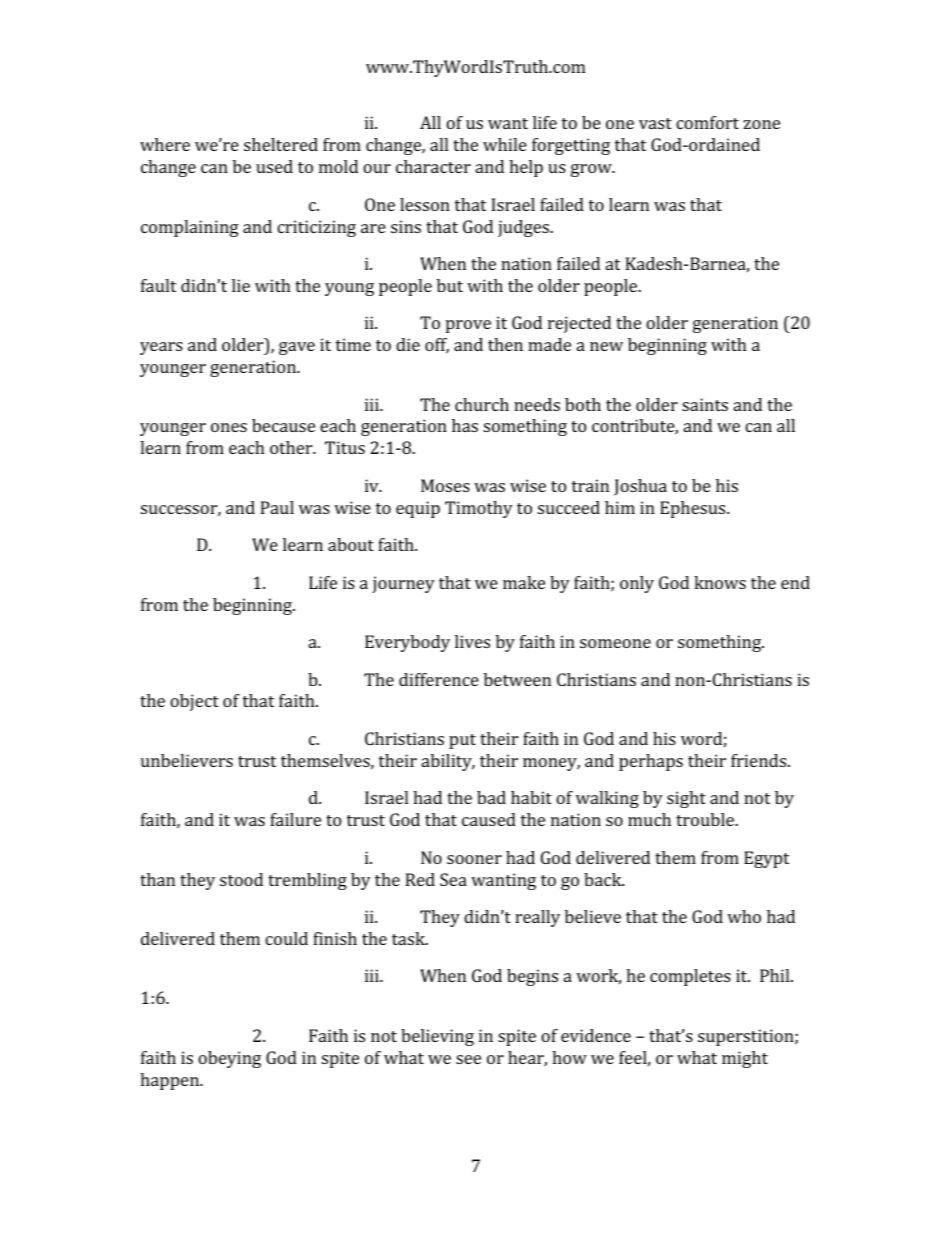  What do you see at coordinates (707, 122) in the screenshot?
I see `comfort` at bounding box center [707, 122].
